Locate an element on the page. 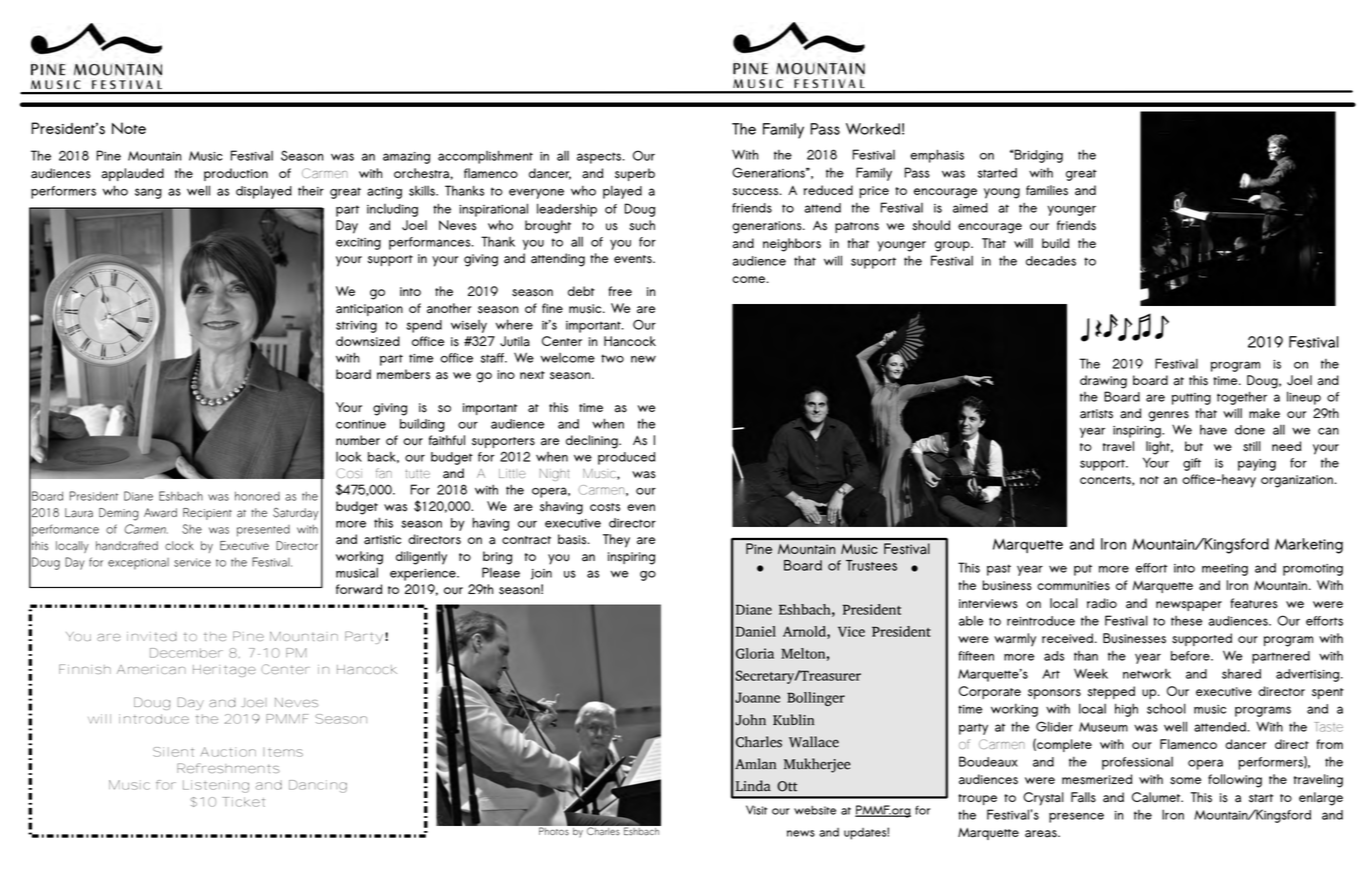 The image size is (1372, 895). some is located at coordinates (1185, 781).
